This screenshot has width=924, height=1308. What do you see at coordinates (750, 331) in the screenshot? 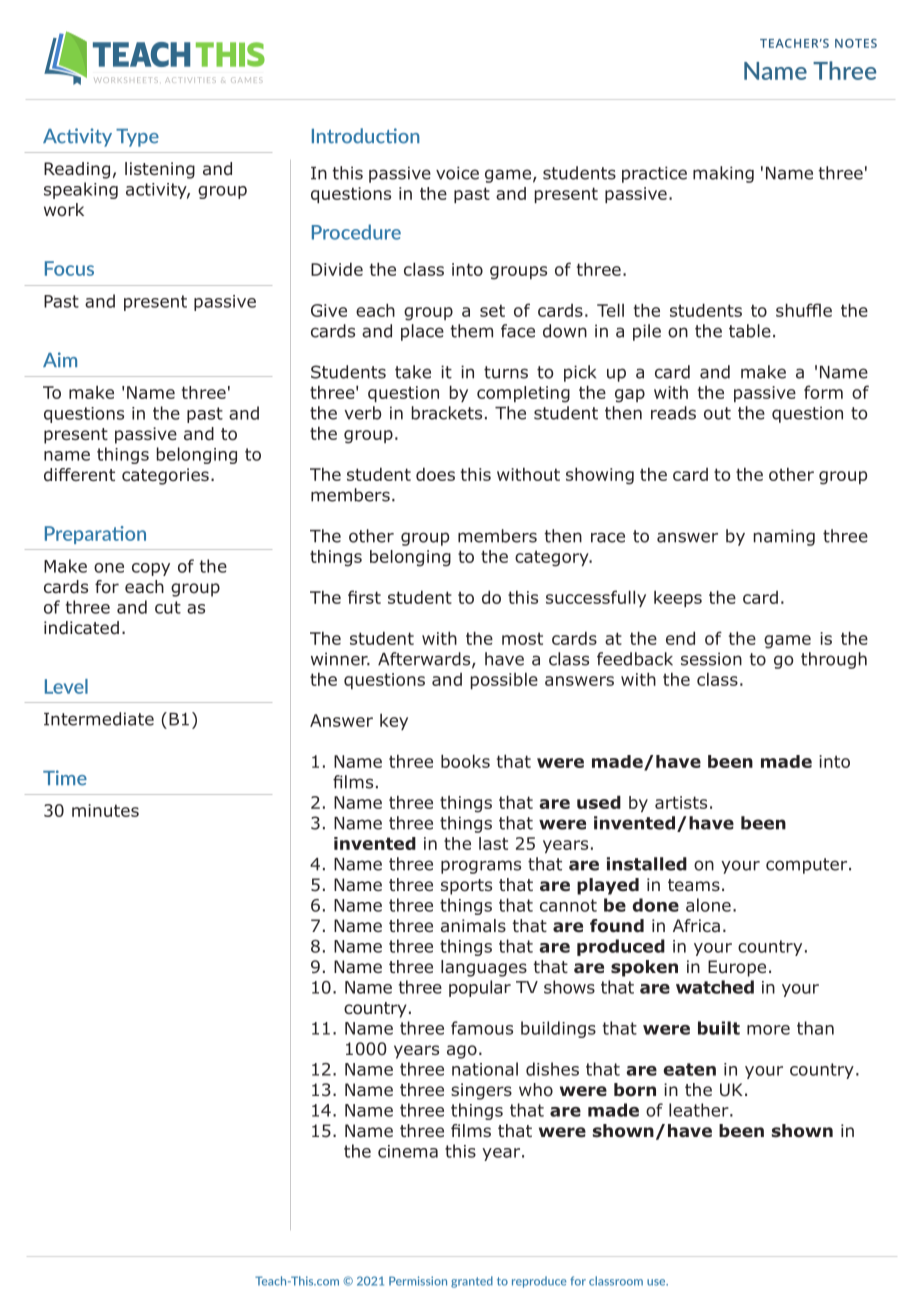
I see `table` at bounding box center [750, 331].
